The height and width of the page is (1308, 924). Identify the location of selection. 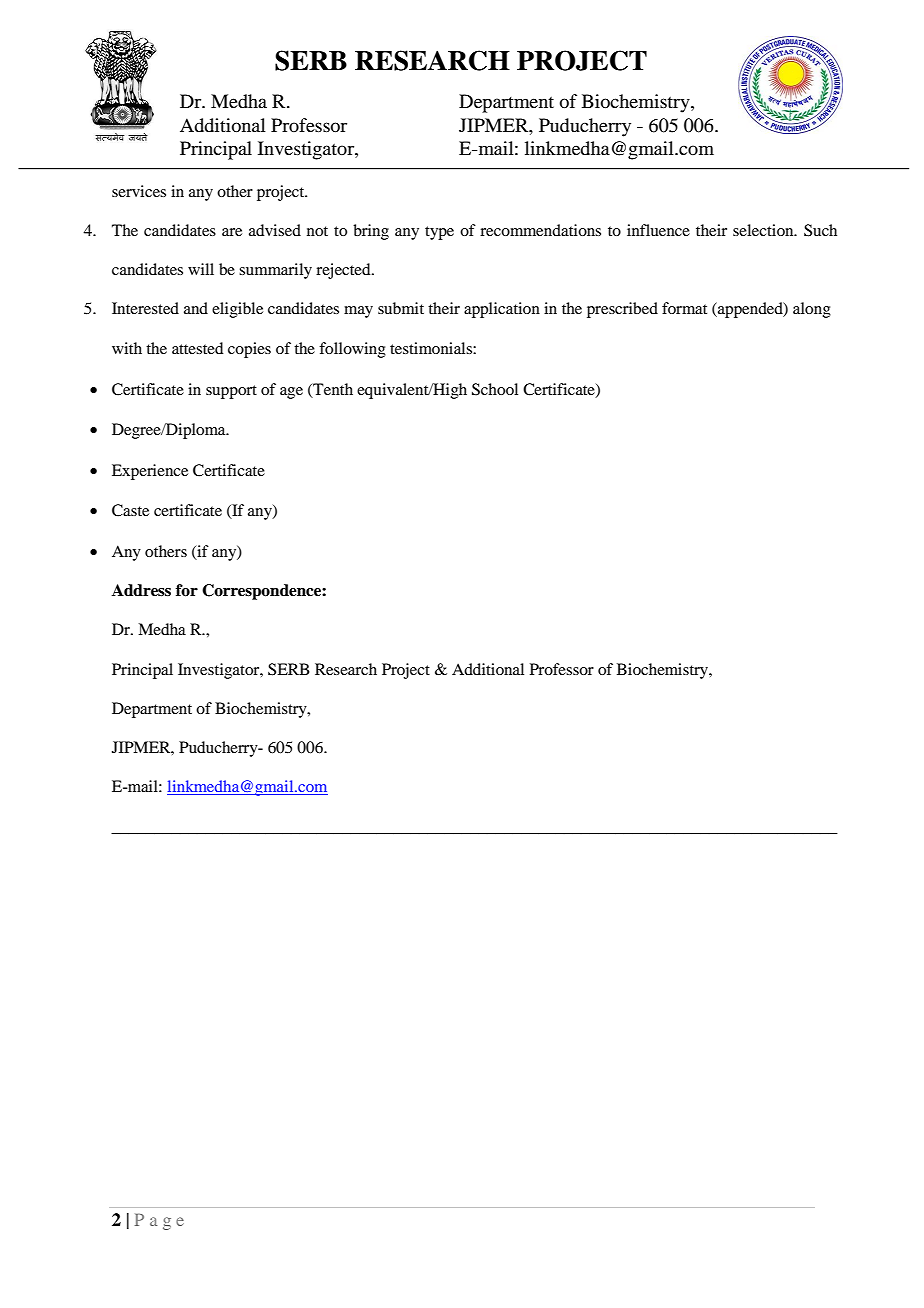
(764, 230).
